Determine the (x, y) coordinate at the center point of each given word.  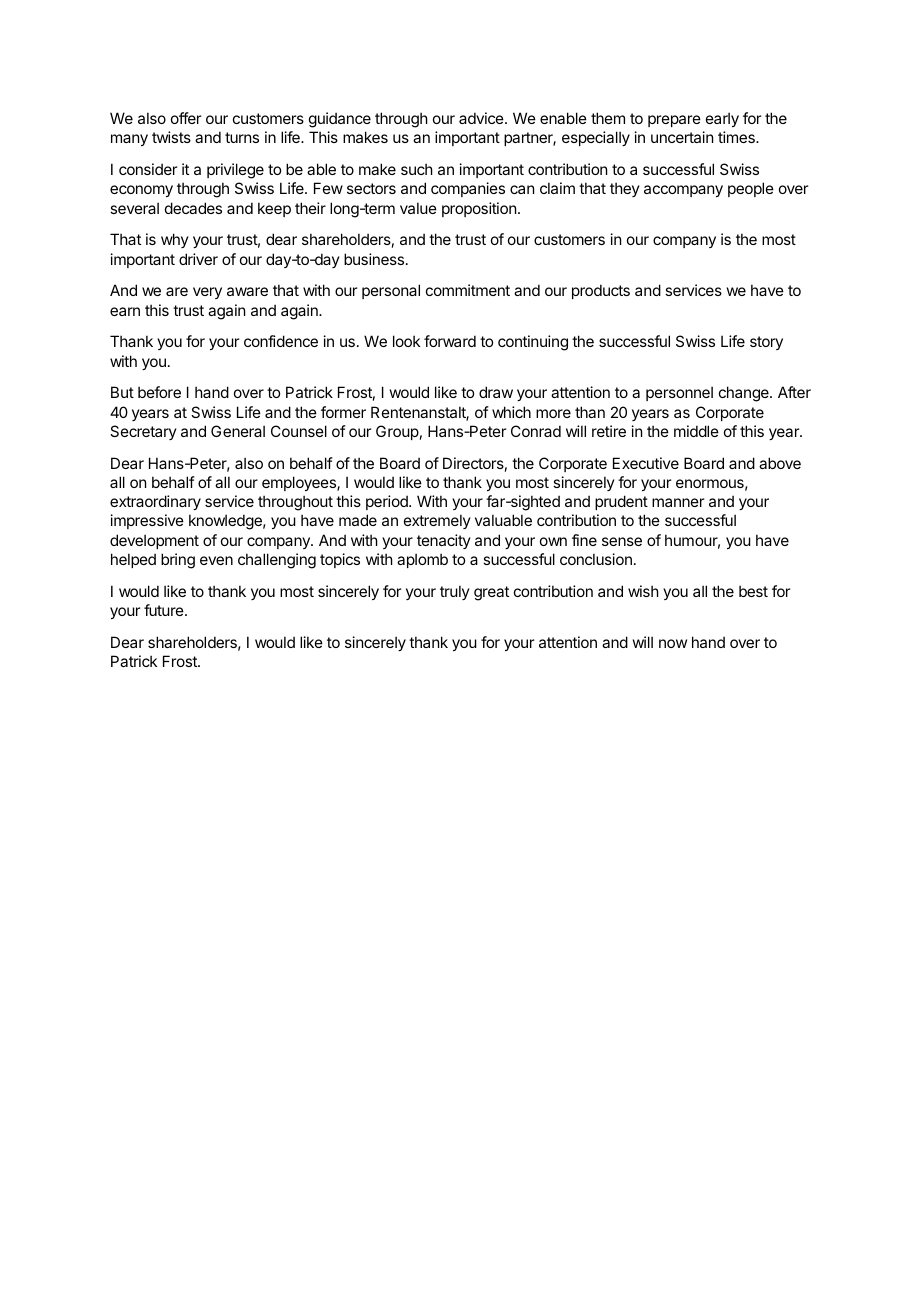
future (165, 610)
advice (482, 118)
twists (171, 137)
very (207, 293)
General (238, 431)
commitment (468, 290)
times (737, 137)
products (601, 291)
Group (397, 432)
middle (696, 431)
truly (455, 592)
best (753, 591)
